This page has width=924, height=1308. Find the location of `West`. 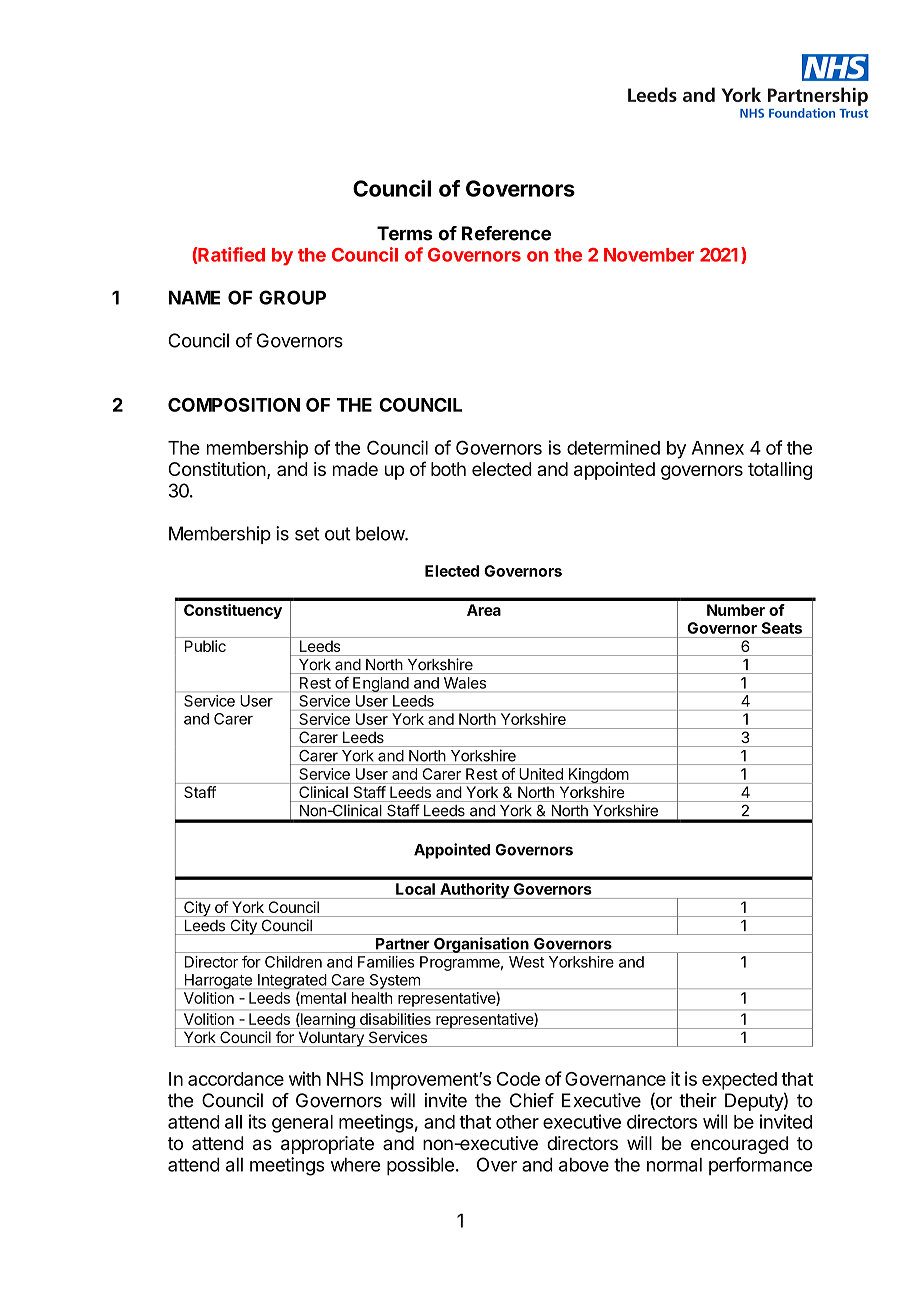

West is located at coordinates (526, 962).
